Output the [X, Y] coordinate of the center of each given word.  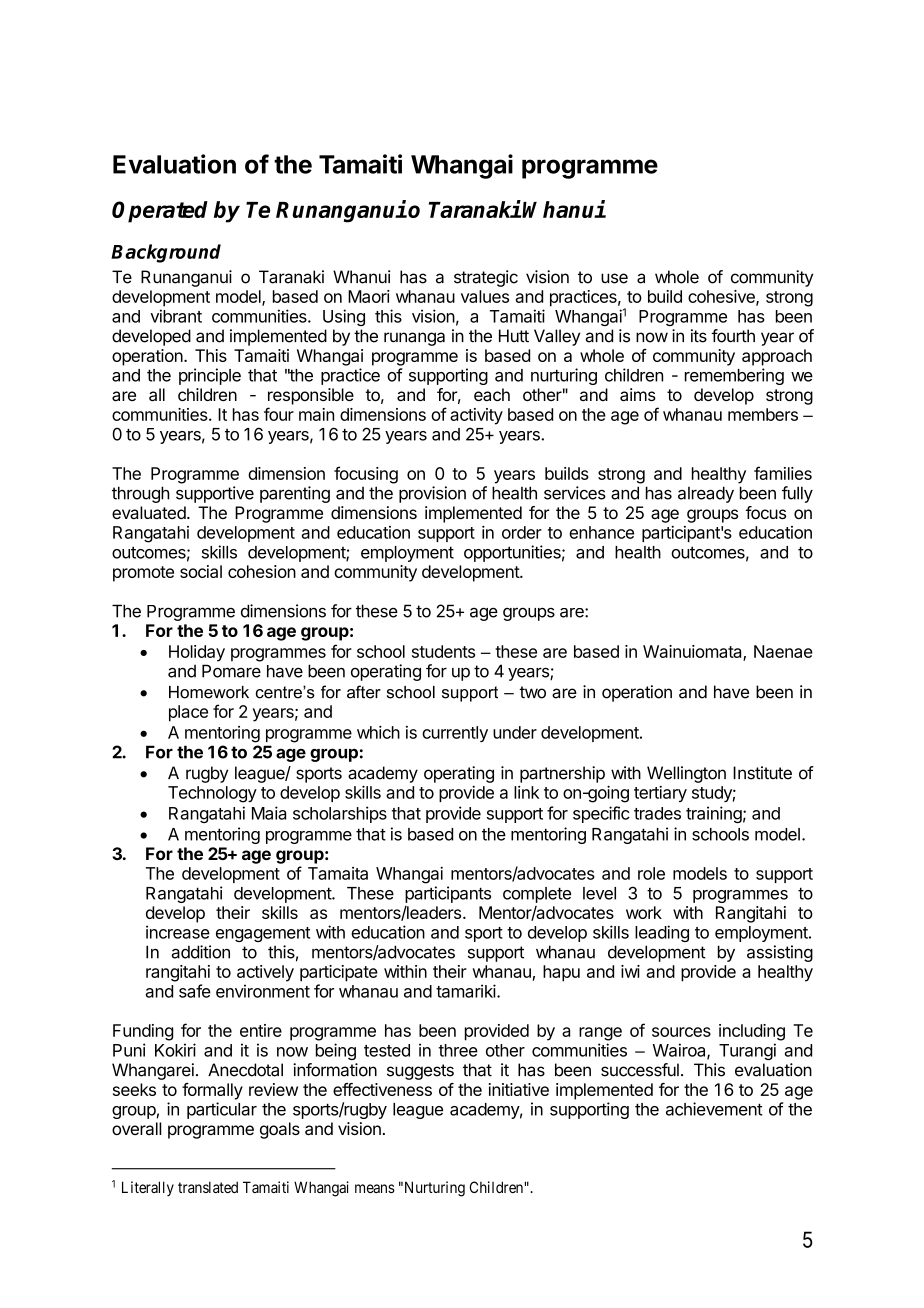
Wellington [686, 774]
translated [208, 1187]
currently [455, 734]
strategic [486, 278]
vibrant [176, 316]
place [188, 713]
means [375, 1188]
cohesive [722, 297]
